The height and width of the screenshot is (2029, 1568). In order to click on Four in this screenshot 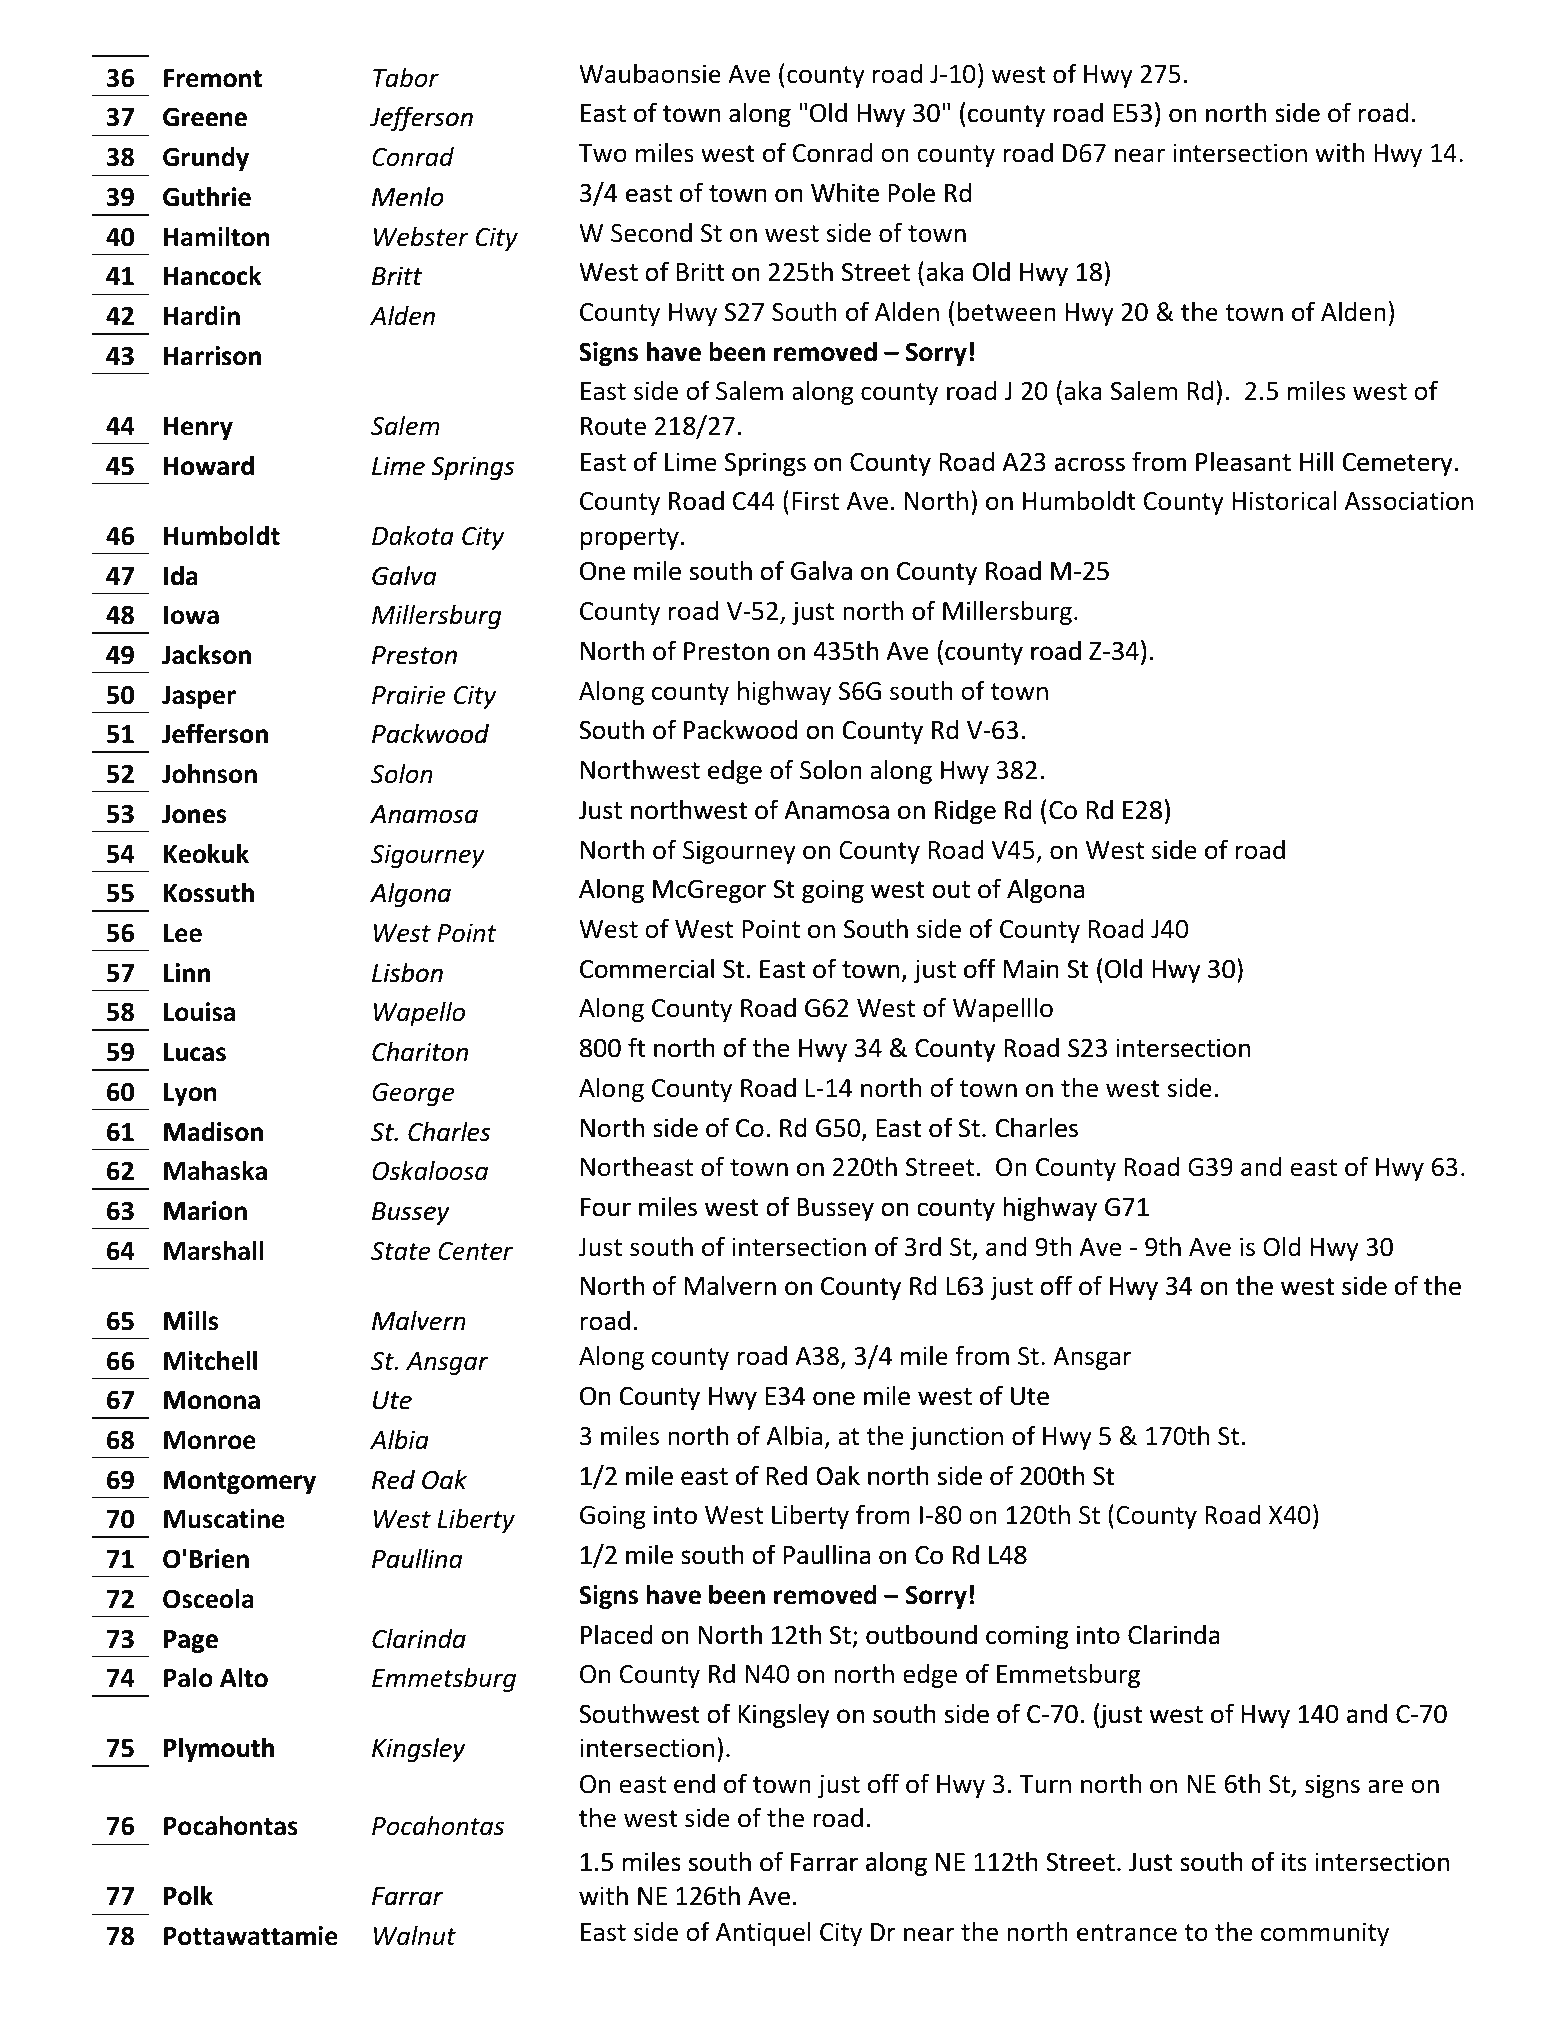, I will do `click(606, 1207)`.
